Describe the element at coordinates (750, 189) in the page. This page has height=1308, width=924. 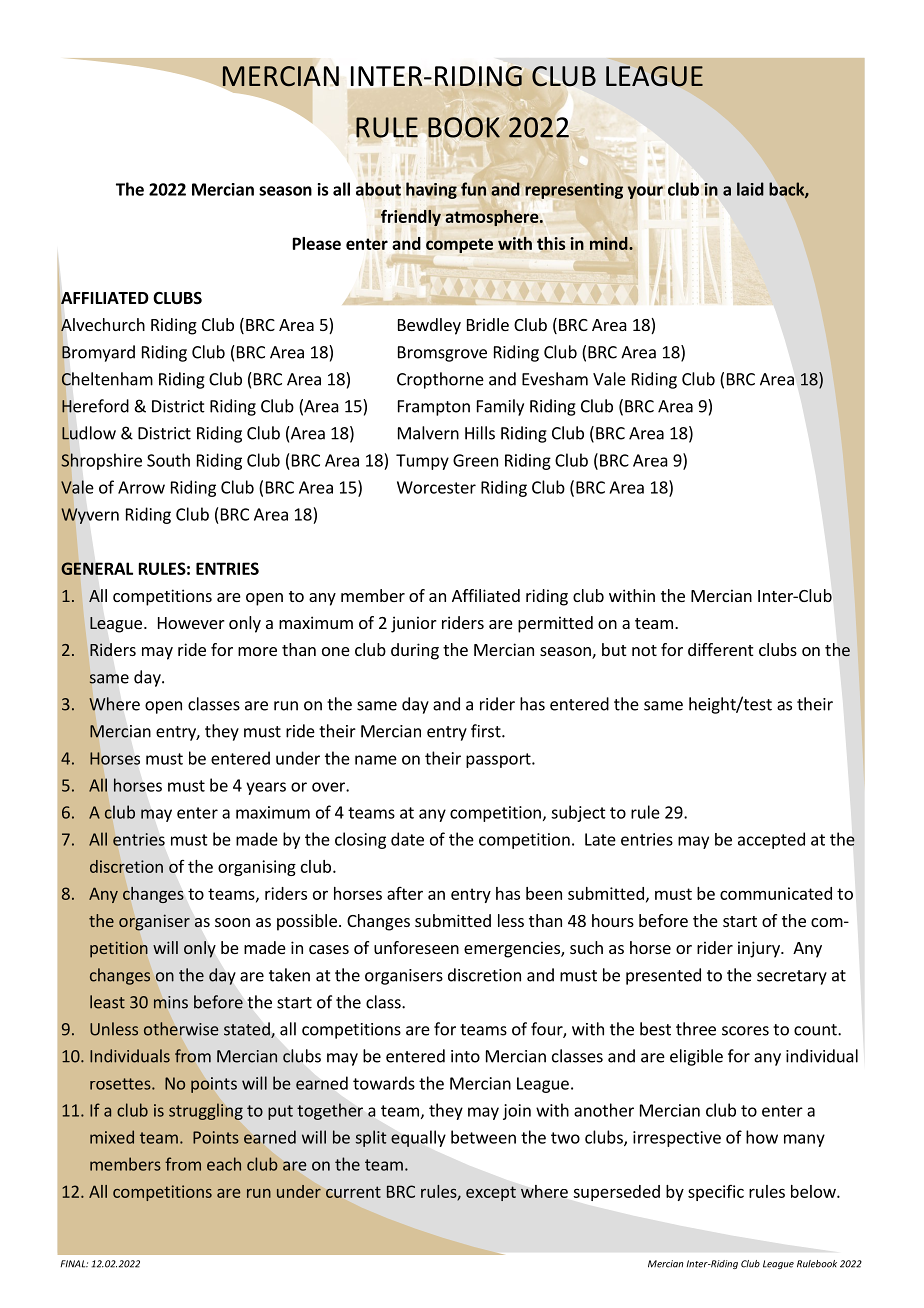
I see `laid` at that location.
